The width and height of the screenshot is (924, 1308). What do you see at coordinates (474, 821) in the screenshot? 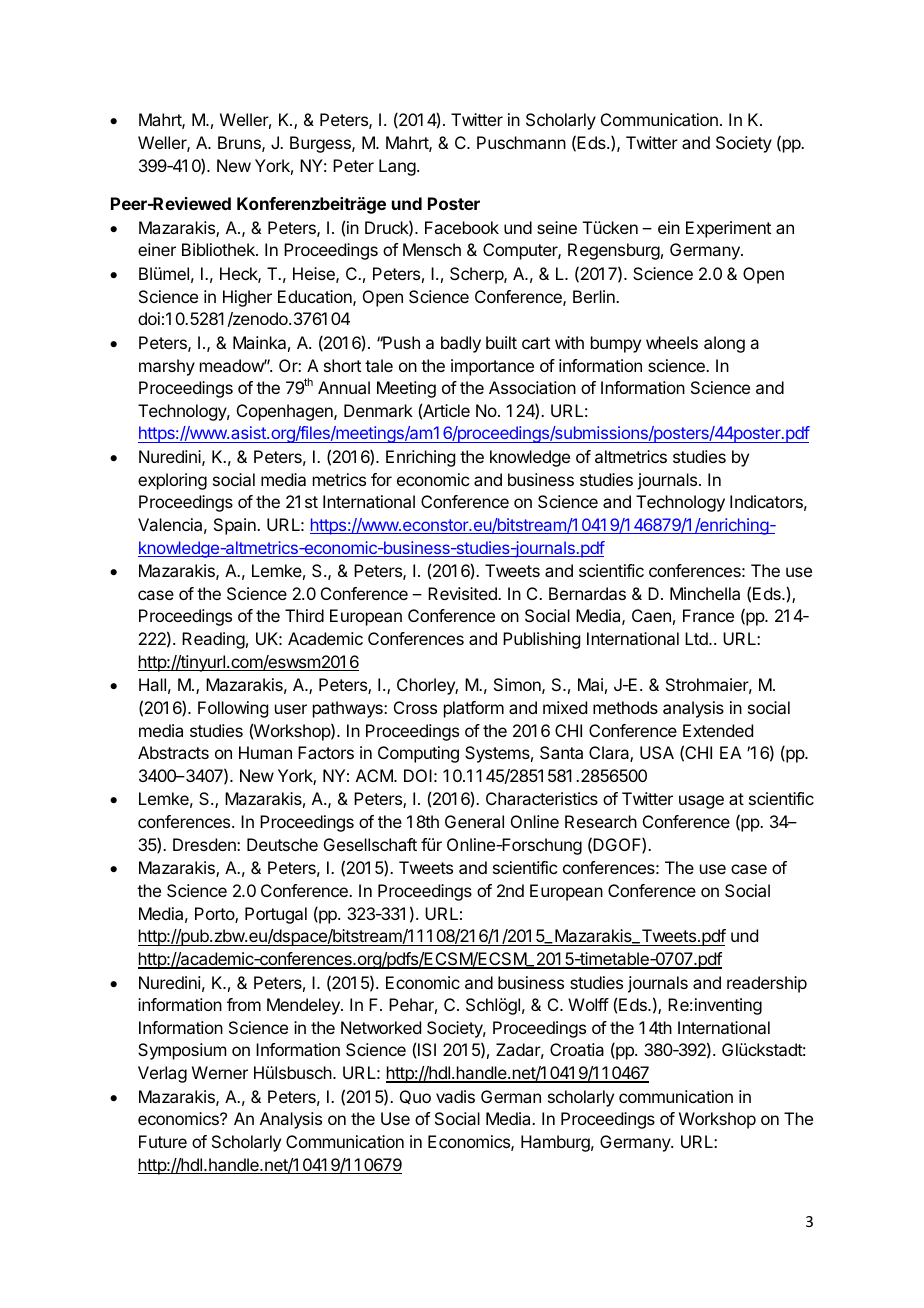
I see `General` at bounding box center [474, 821].
